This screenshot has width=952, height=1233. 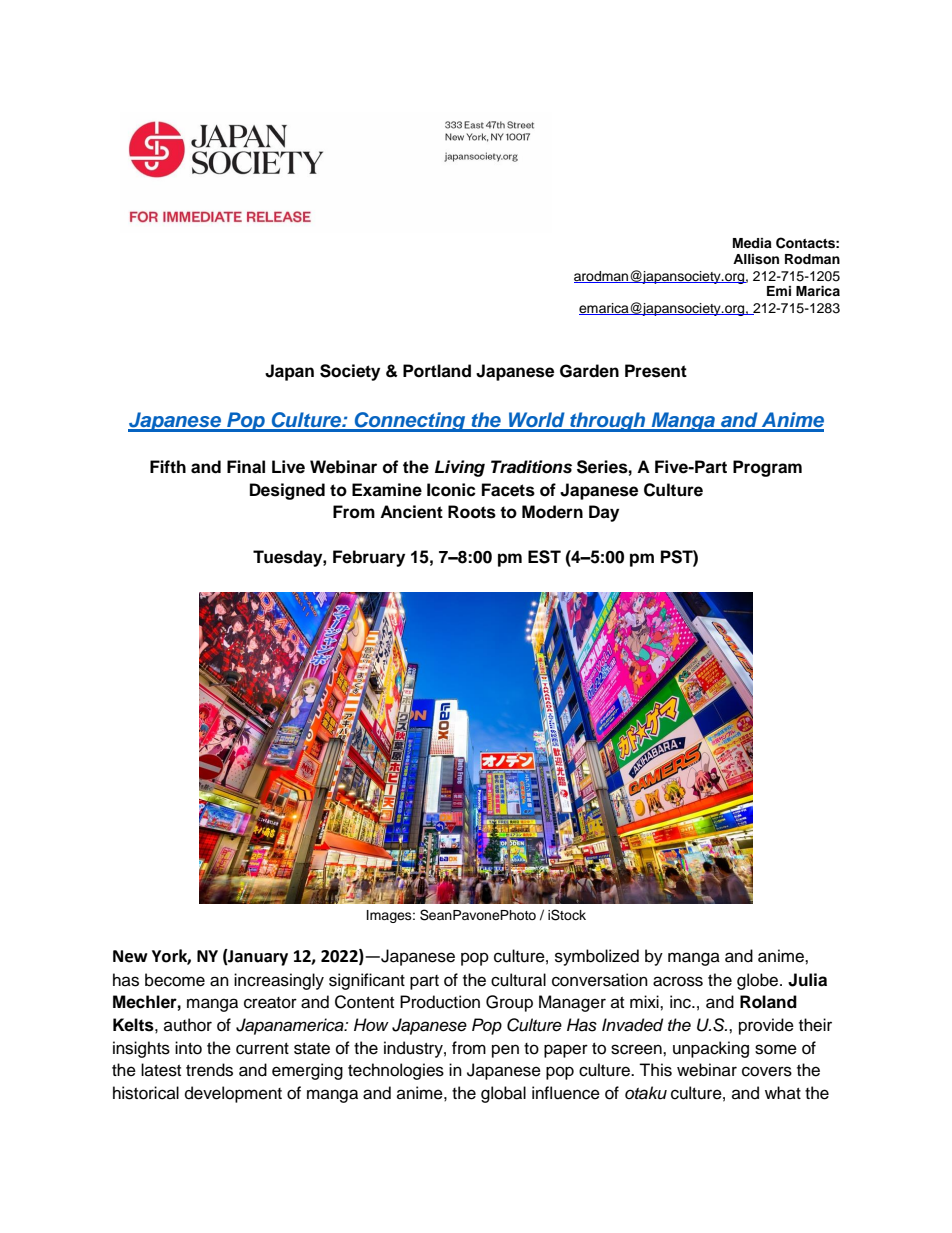 What do you see at coordinates (369, 558) in the screenshot?
I see `February` at bounding box center [369, 558].
